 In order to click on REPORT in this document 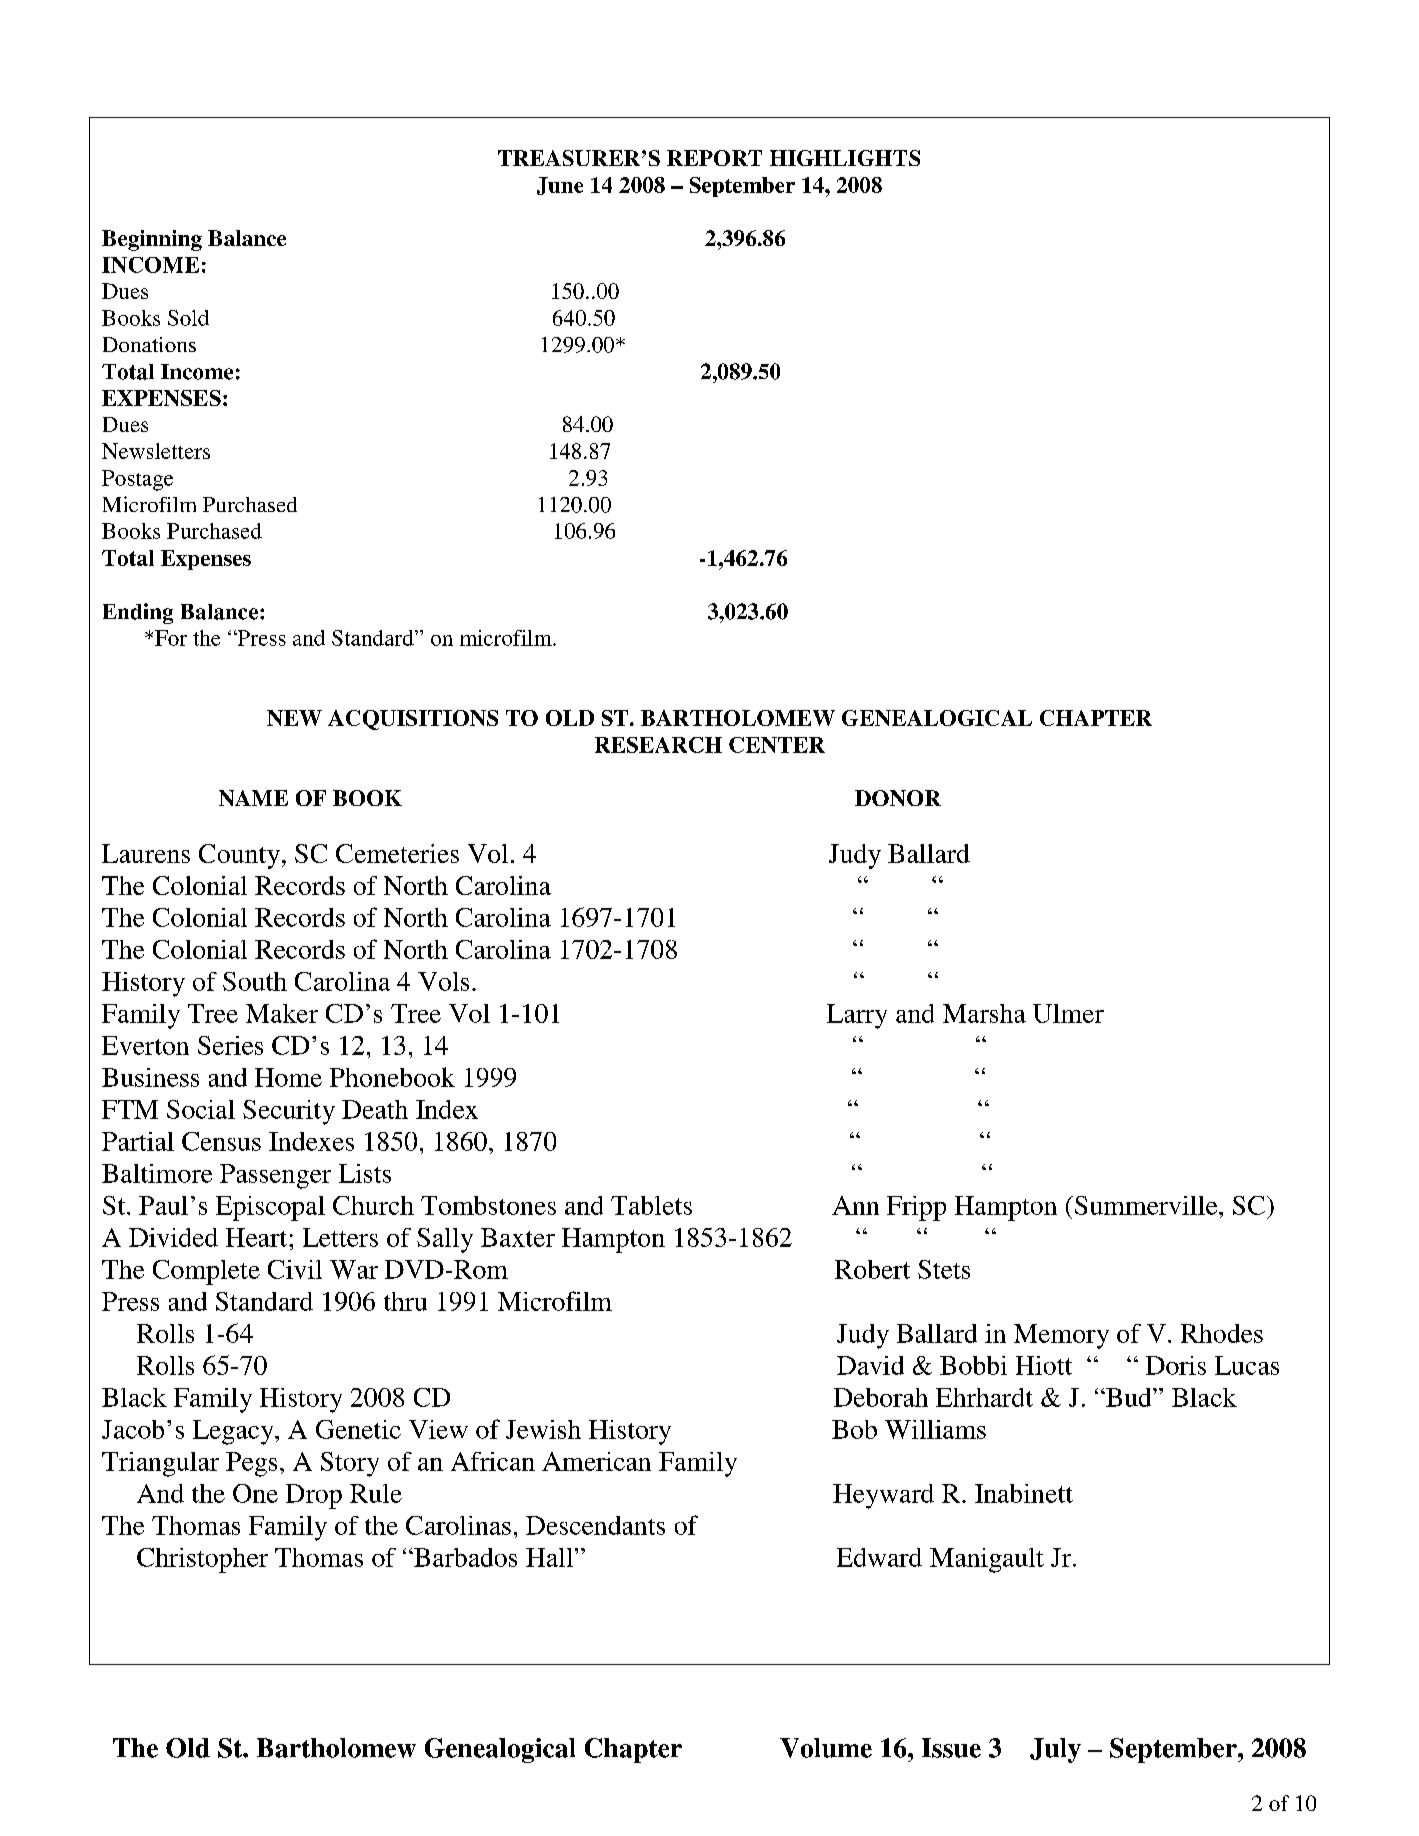, I will do `click(714, 158)`.
